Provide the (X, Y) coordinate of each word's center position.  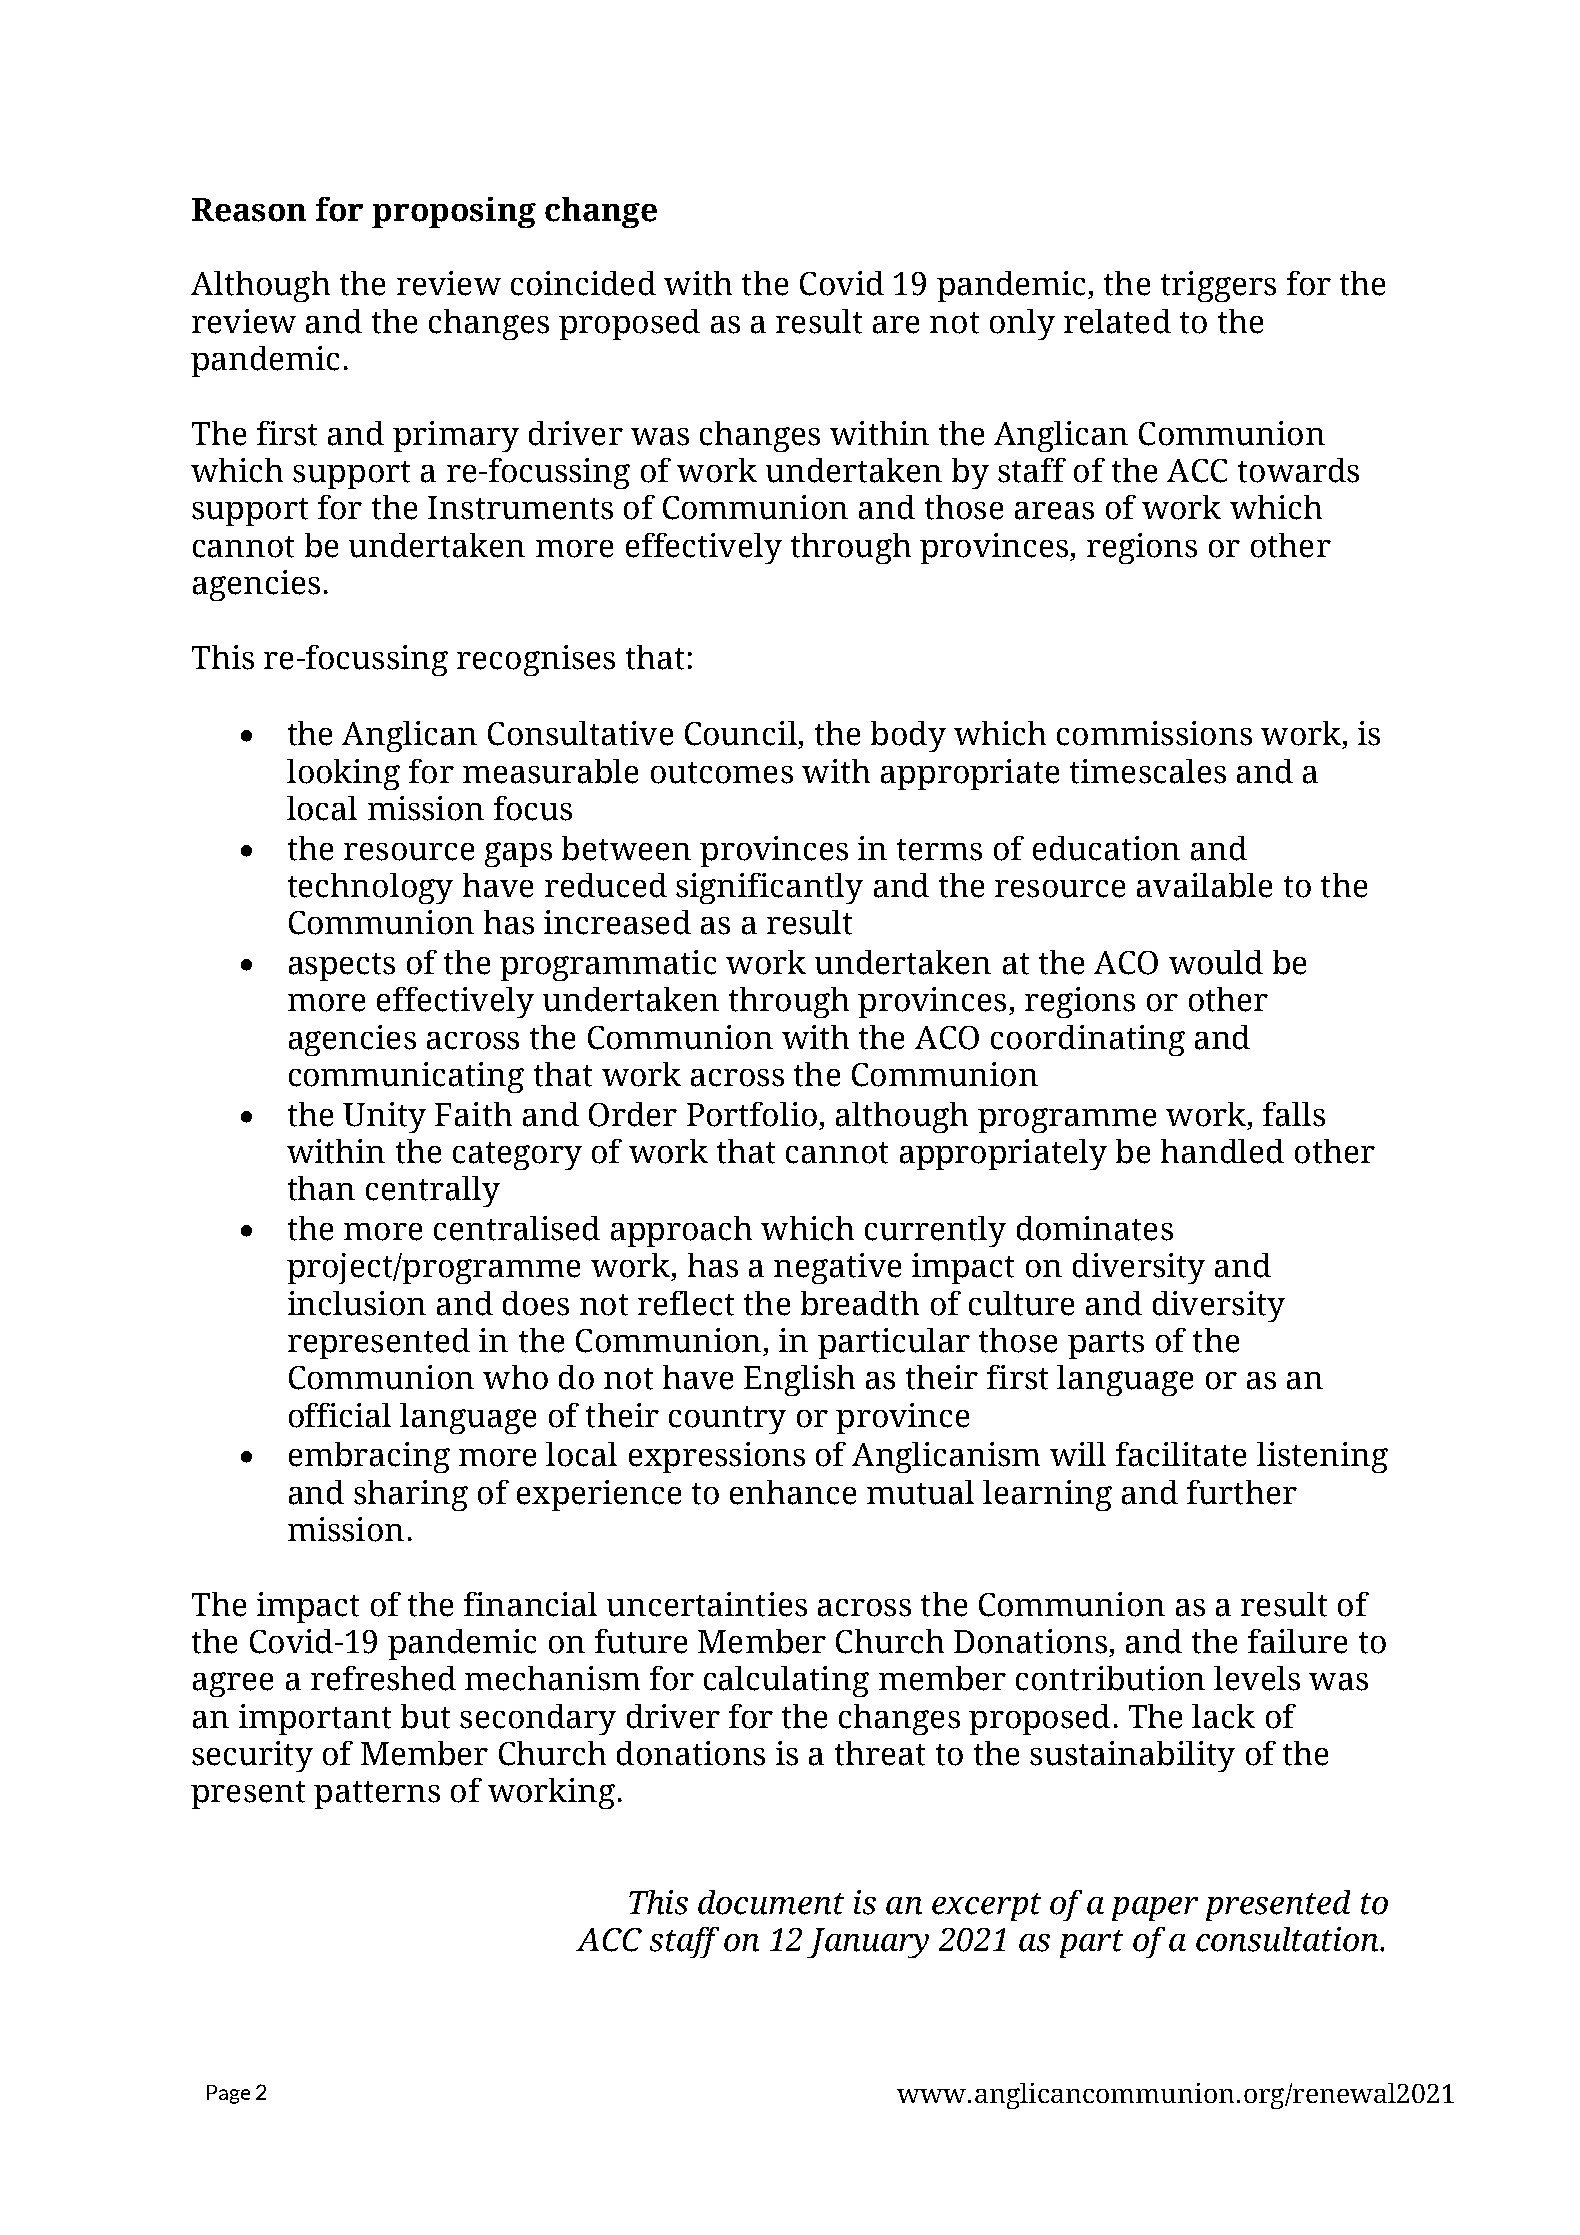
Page (228, 2094)
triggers (1218, 286)
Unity (384, 1117)
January (868, 1943)
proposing (454, 212)
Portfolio (752, 1114)
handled (1222, 1151)
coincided (583, 283)
